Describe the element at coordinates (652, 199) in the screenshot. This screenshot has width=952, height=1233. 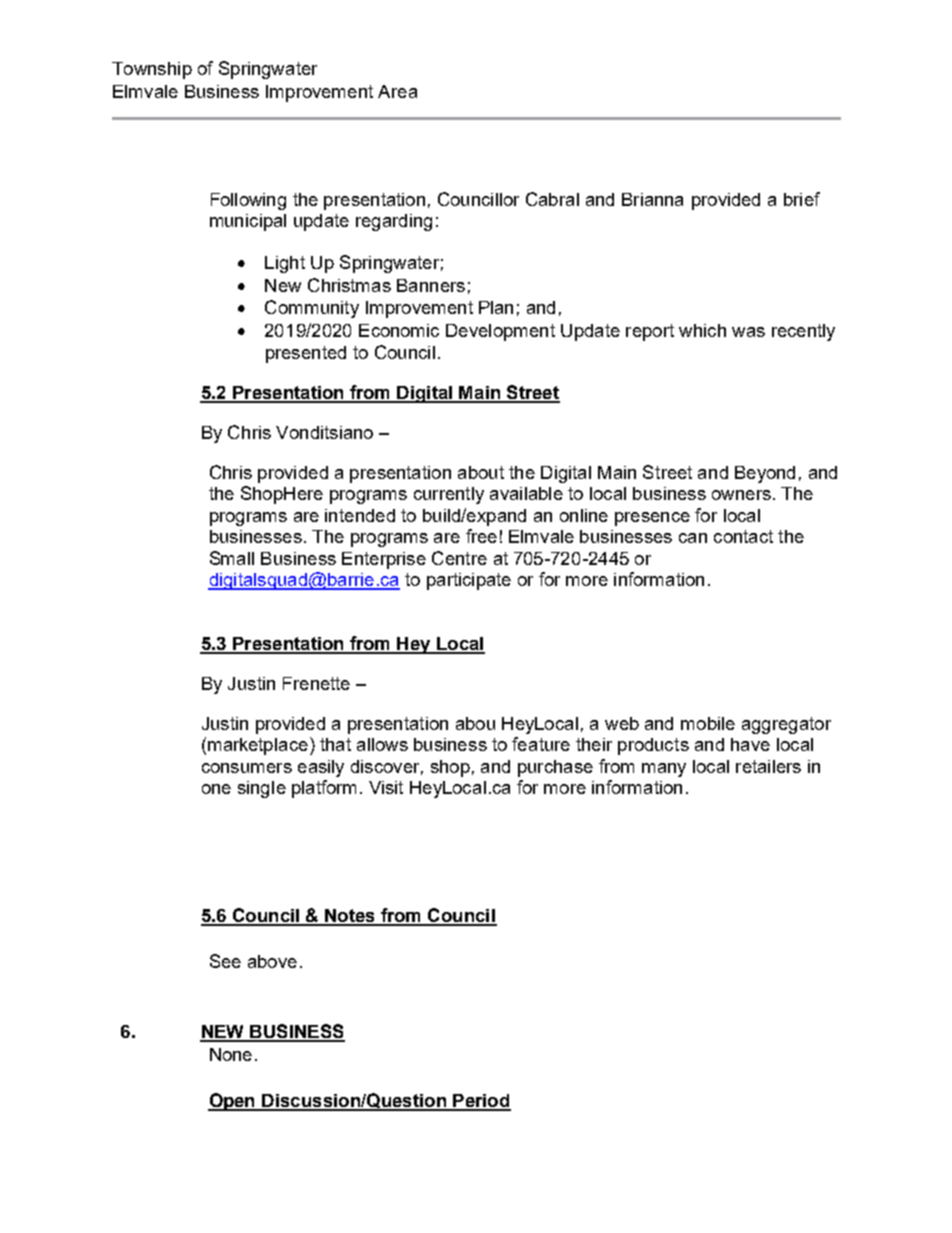
I see `Brianna` at that location.
